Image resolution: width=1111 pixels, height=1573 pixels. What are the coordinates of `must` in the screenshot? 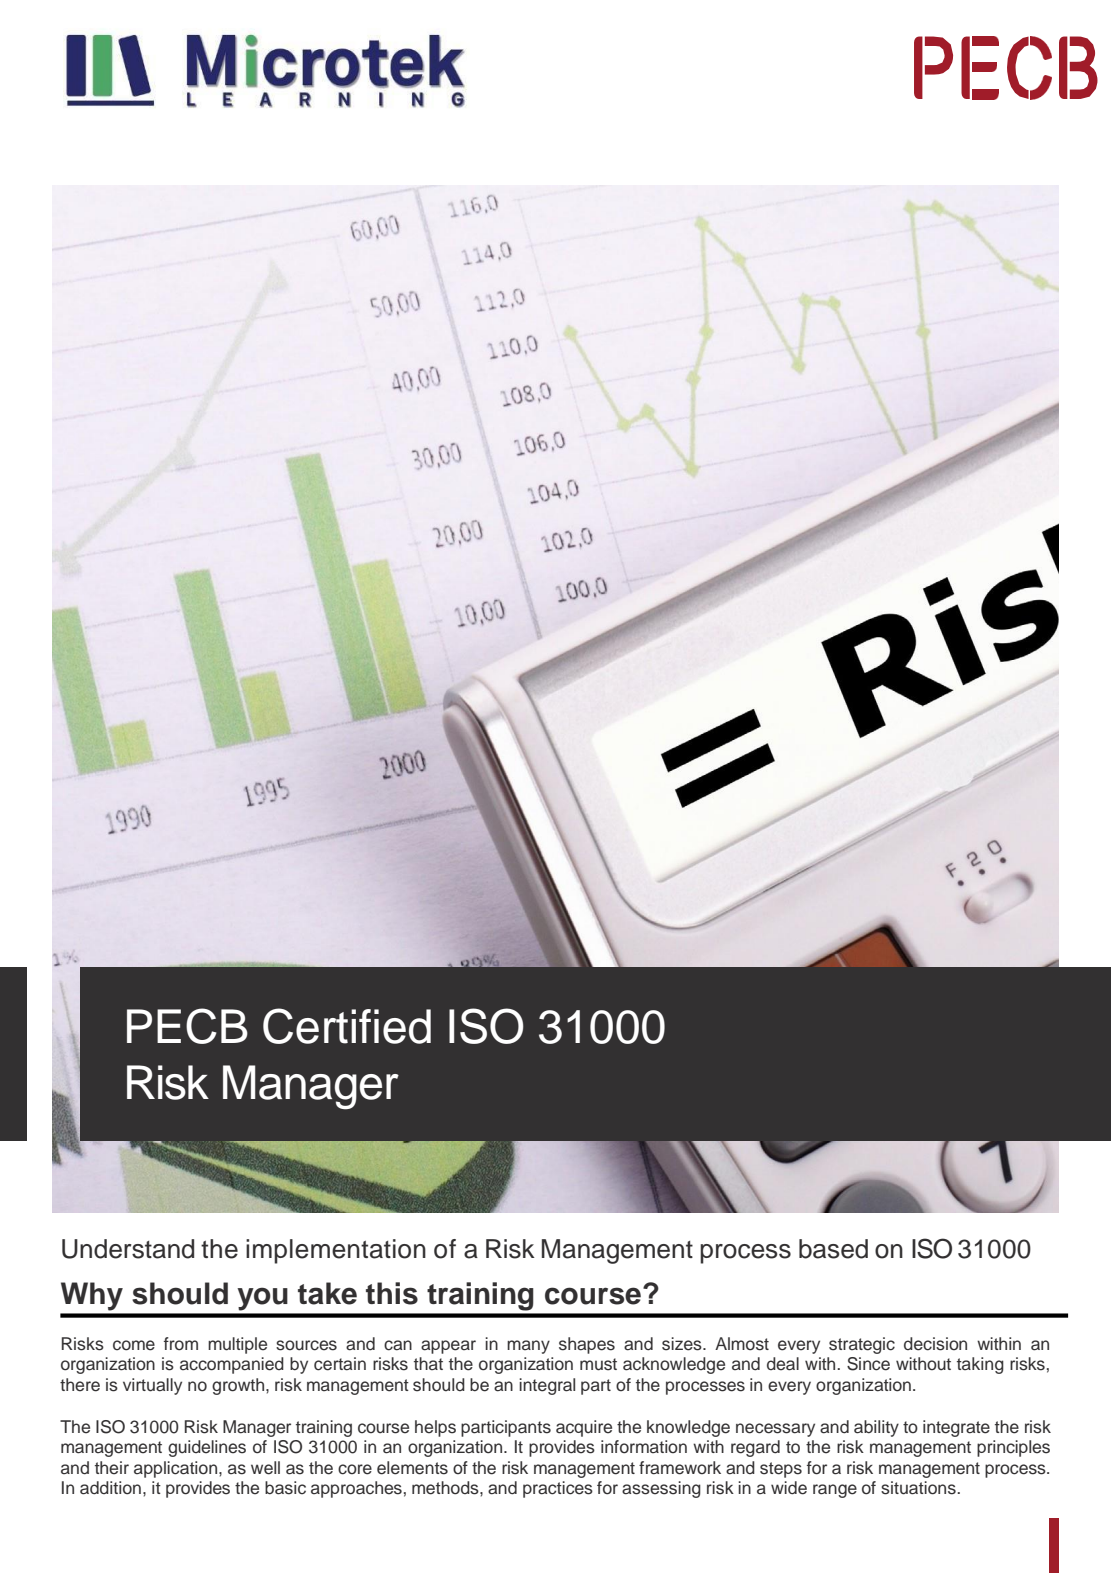 It's located at (598, 1364).
